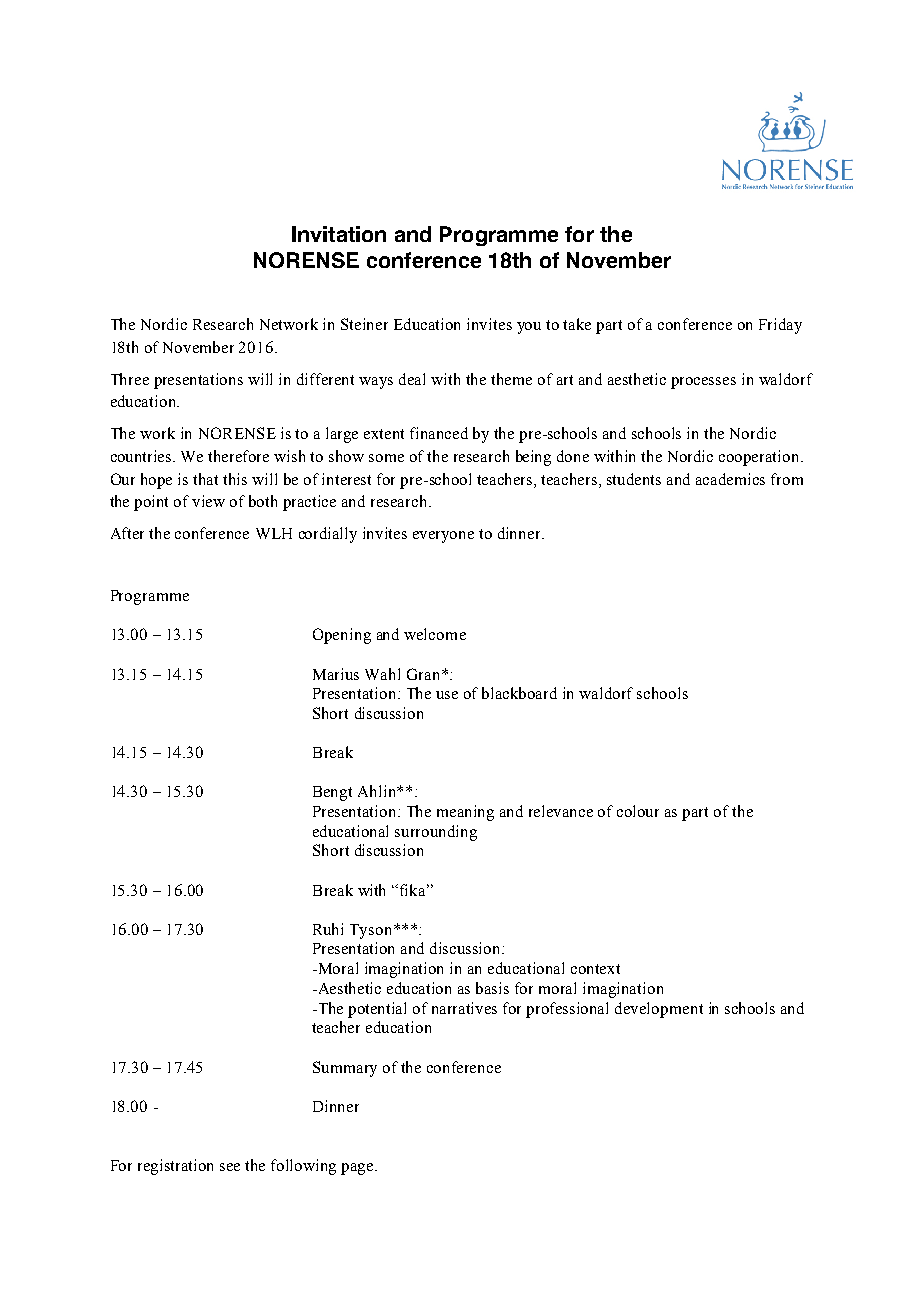  I want to click on academics, so click(730, 479).
